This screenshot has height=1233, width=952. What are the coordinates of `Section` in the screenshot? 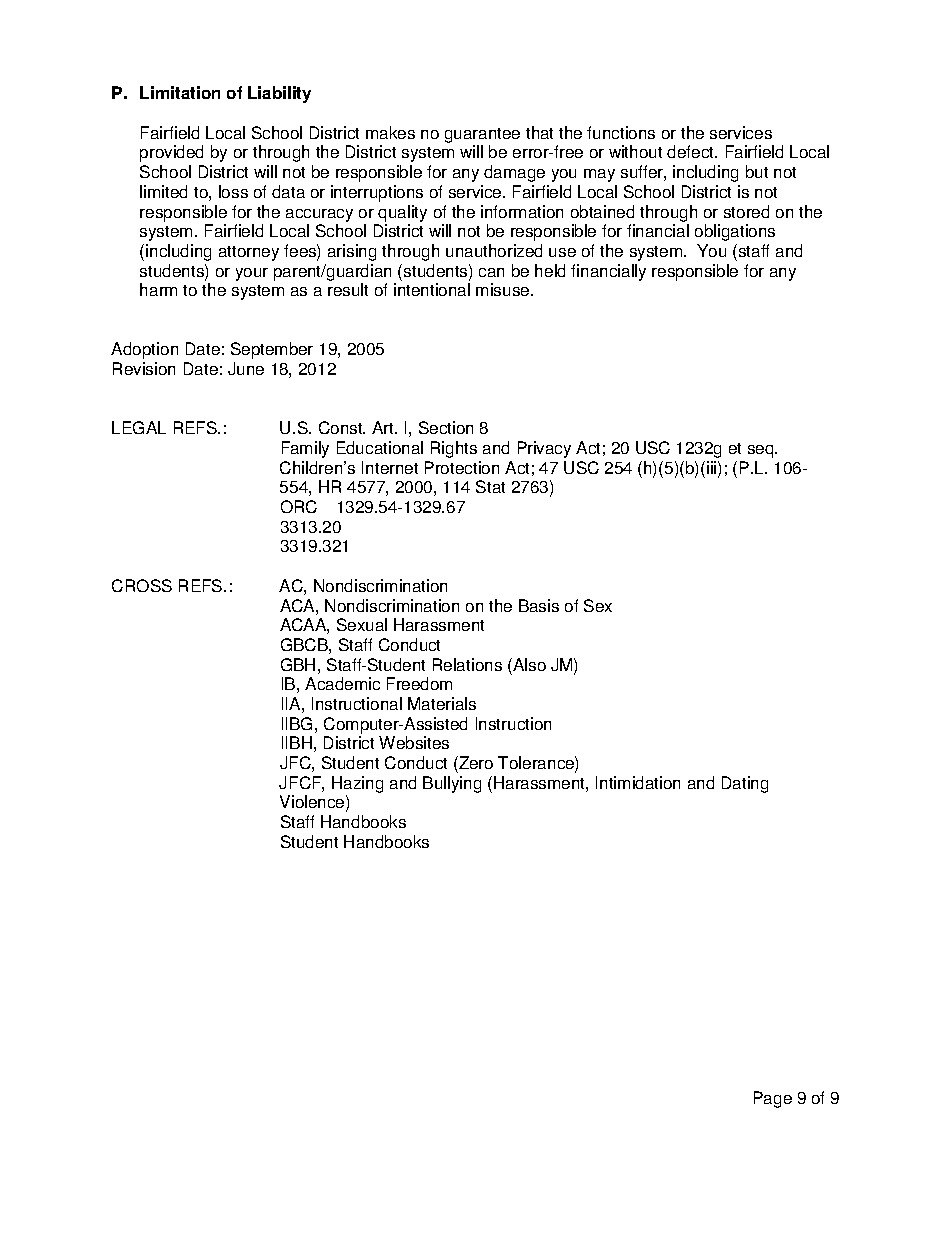 It's located at (446, 427).
